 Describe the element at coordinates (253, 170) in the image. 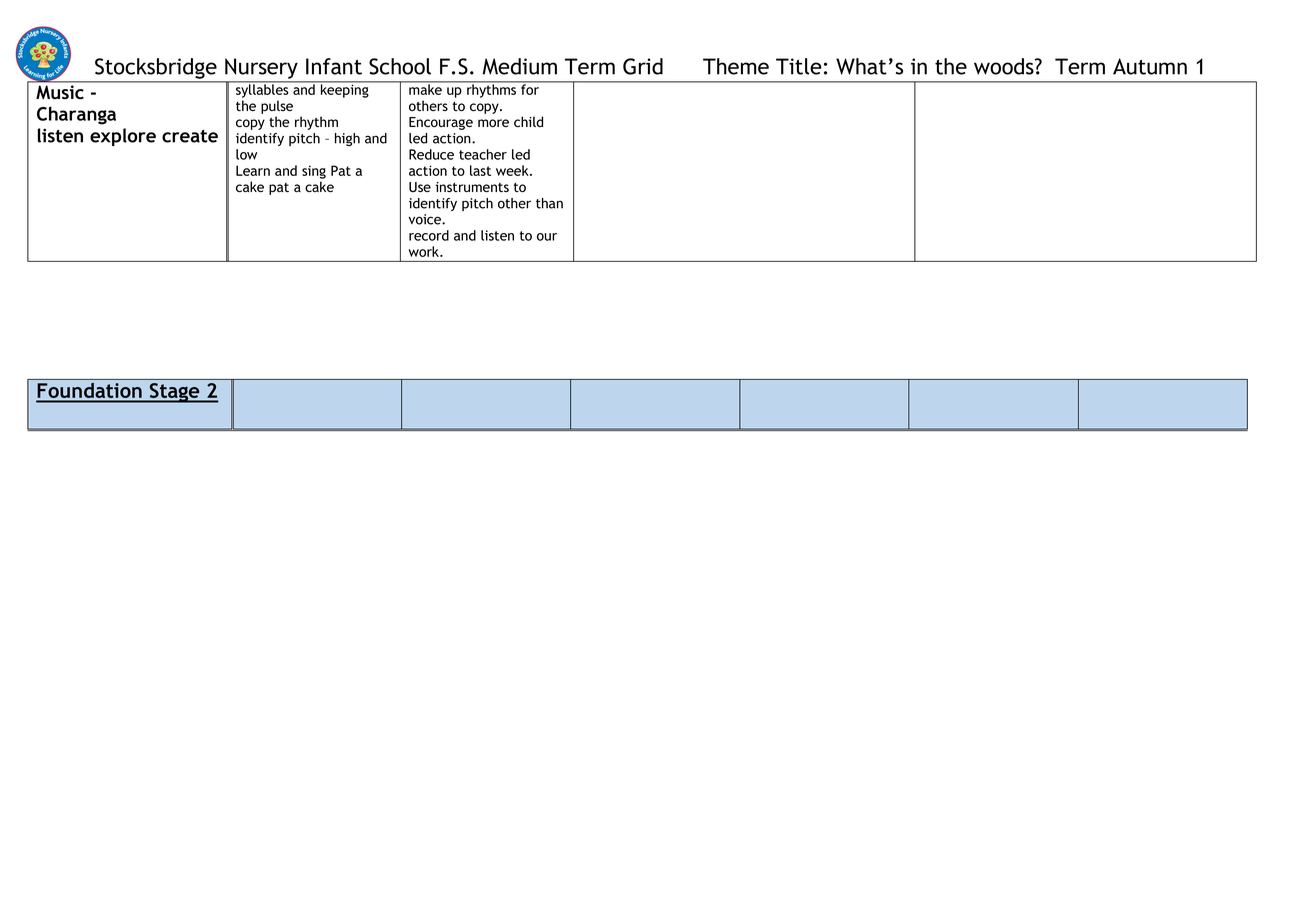

I see `Learn` at that location.
